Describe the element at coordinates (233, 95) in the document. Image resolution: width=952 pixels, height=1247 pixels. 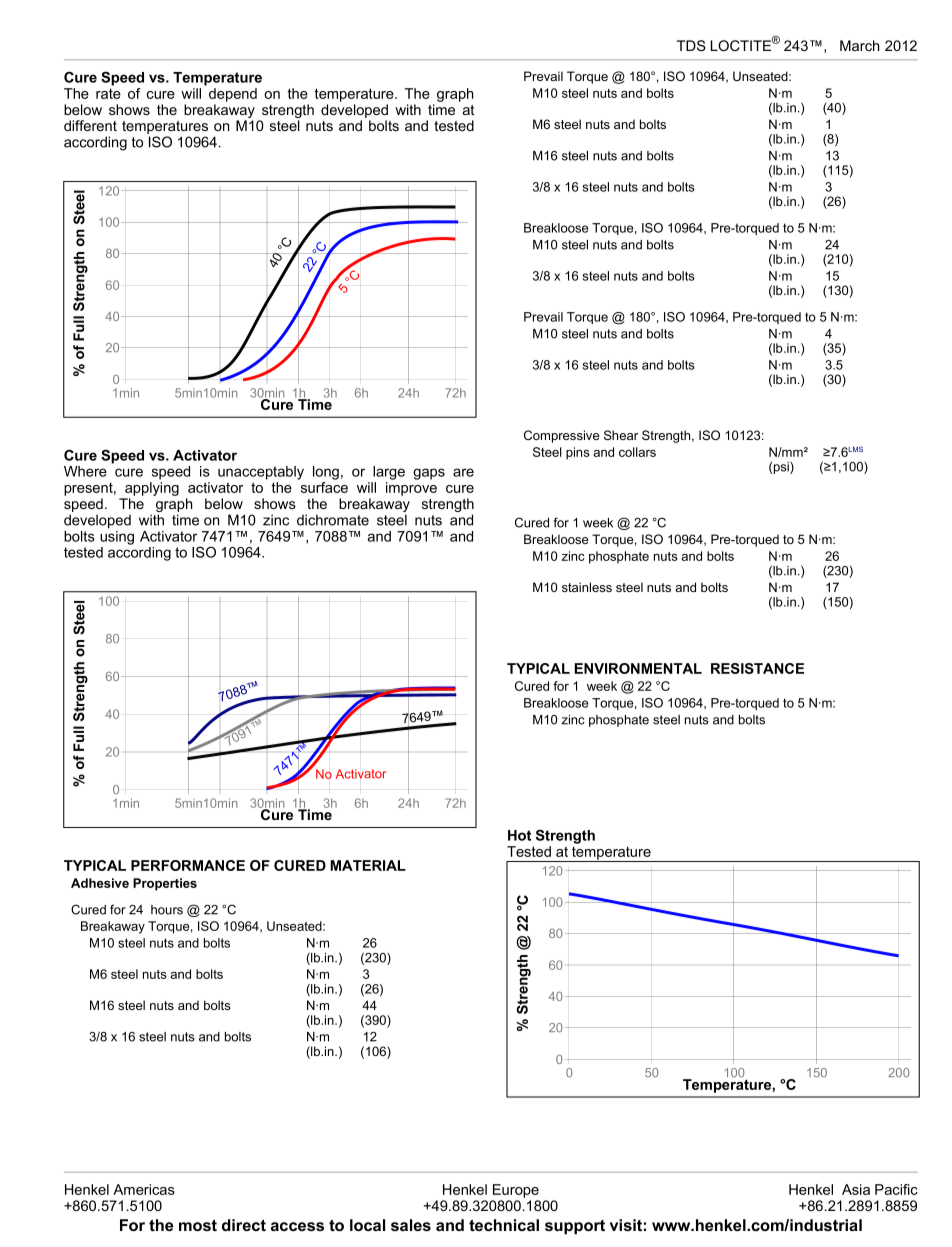
I see `depend` at that location.
